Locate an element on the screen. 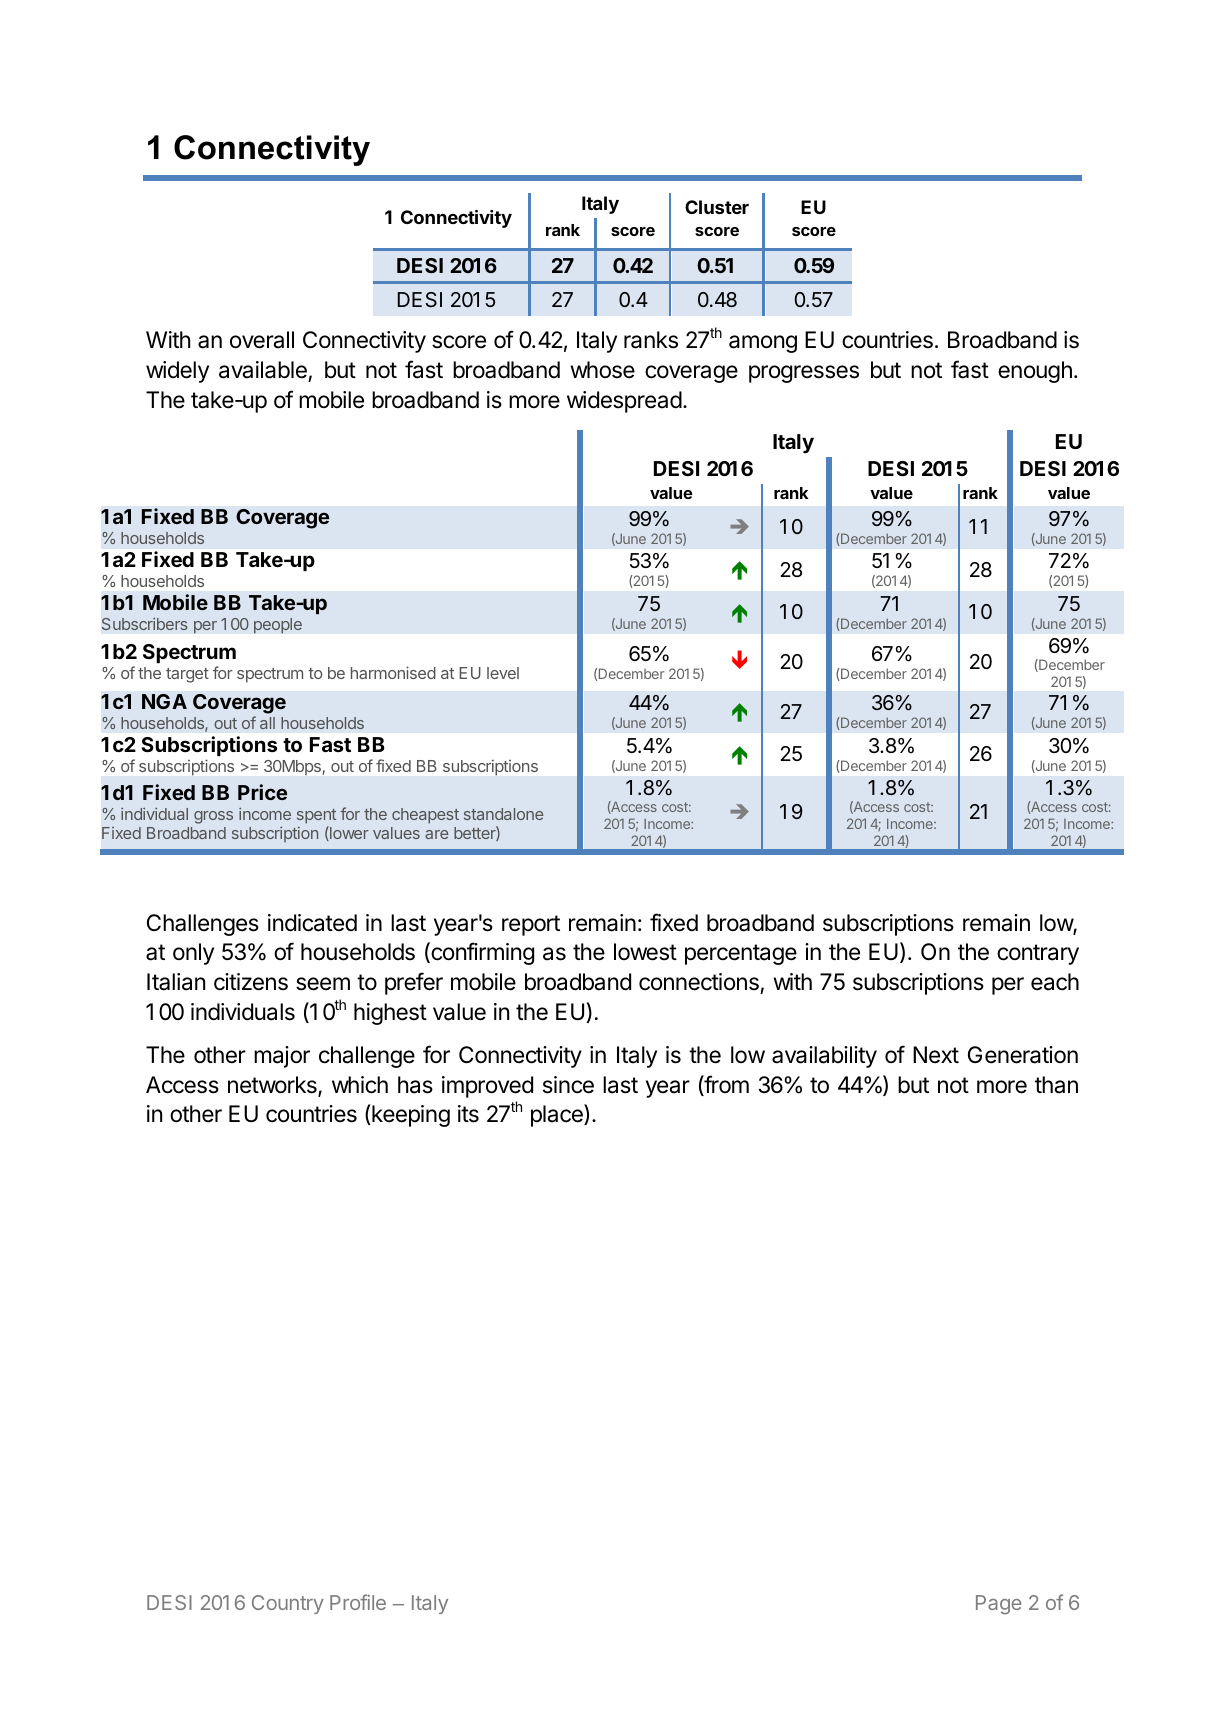 The image size is (1225, 1732). report is located at coordinates (531, 925).
